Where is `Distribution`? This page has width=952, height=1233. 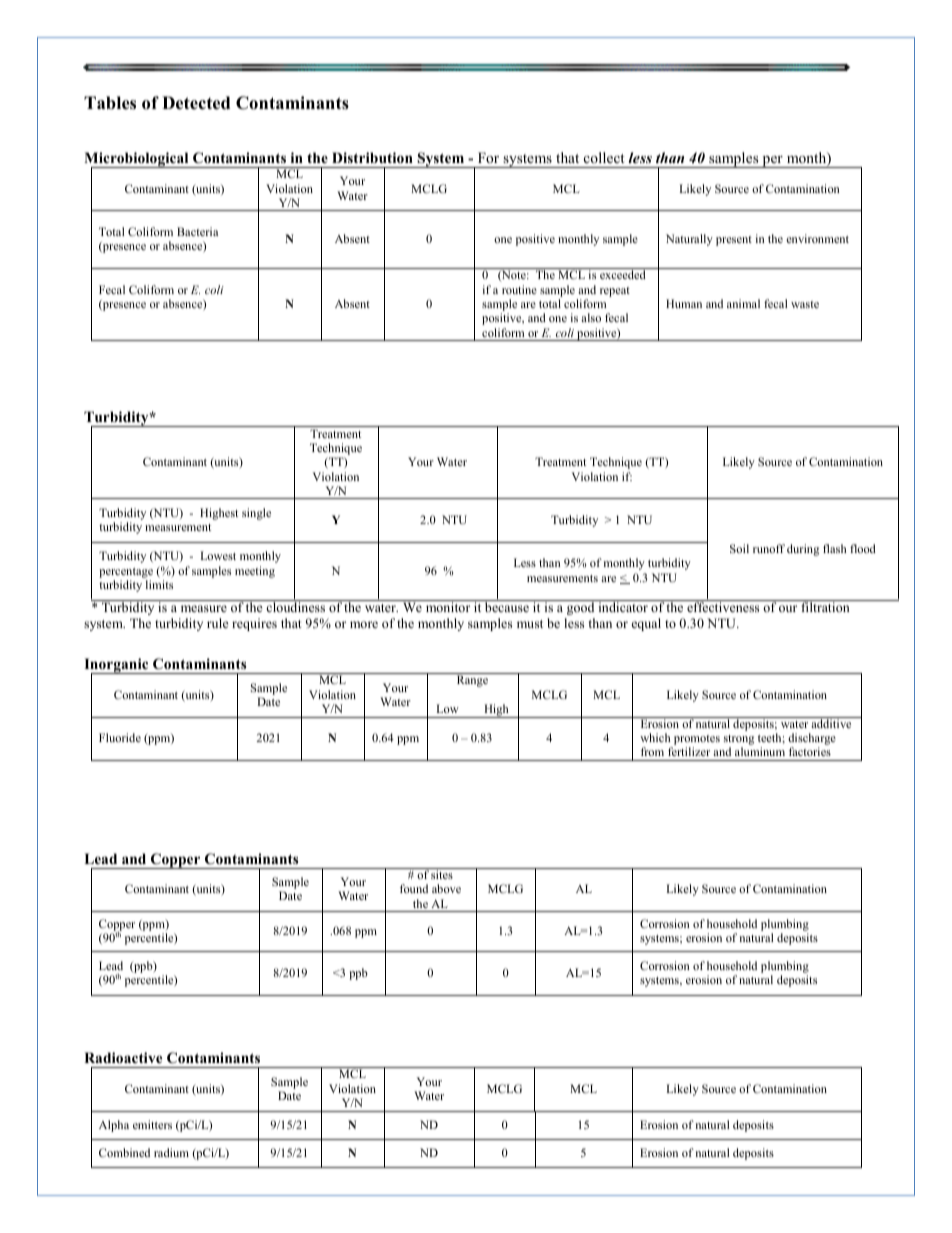 Distribution is located at coordinates (372, 158).
